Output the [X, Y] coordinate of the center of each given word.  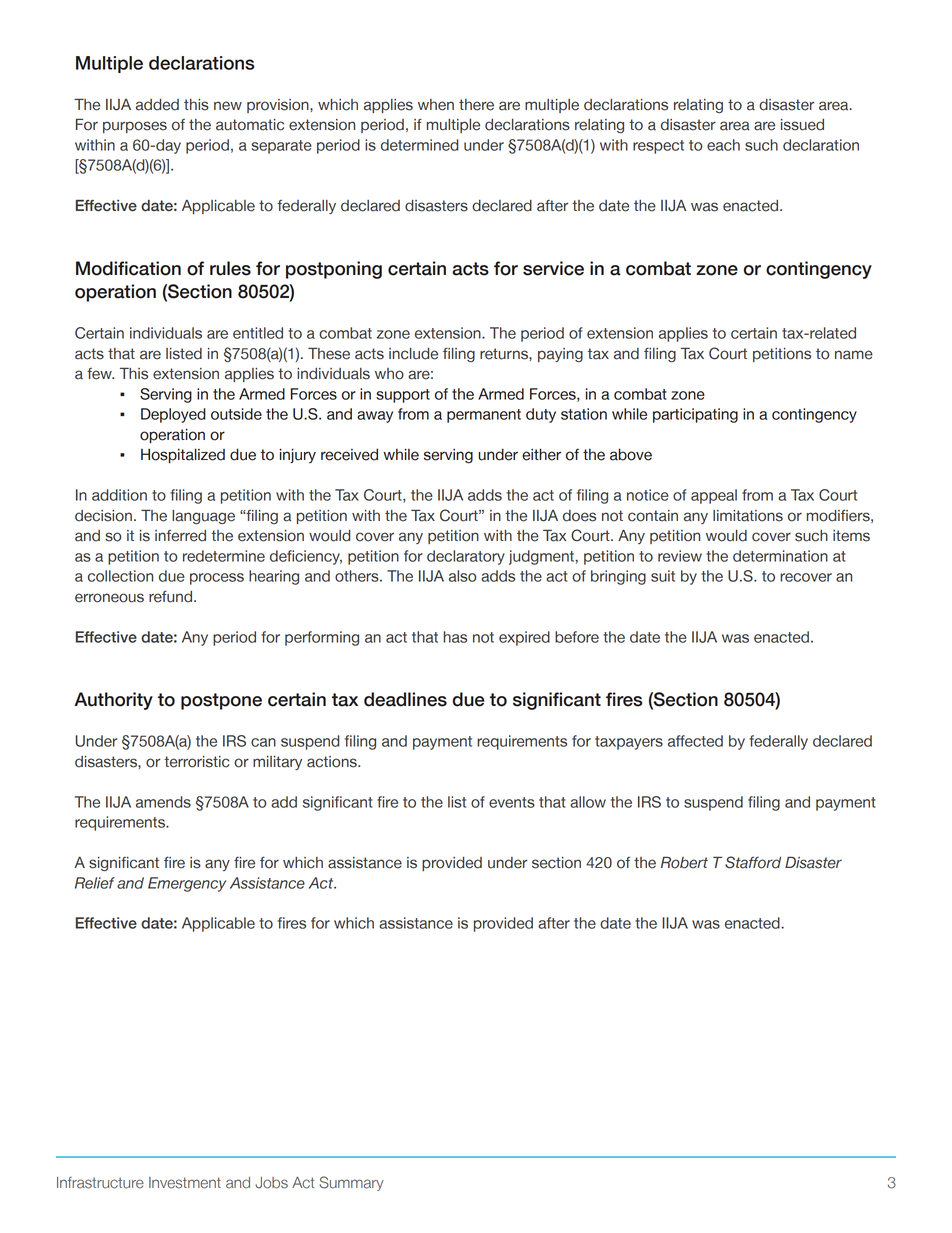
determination [780, 556]
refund [172, 596]
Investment [185, 1183]
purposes [135, 127]
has [455, 637]
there [476, 105]
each [723, 145]
